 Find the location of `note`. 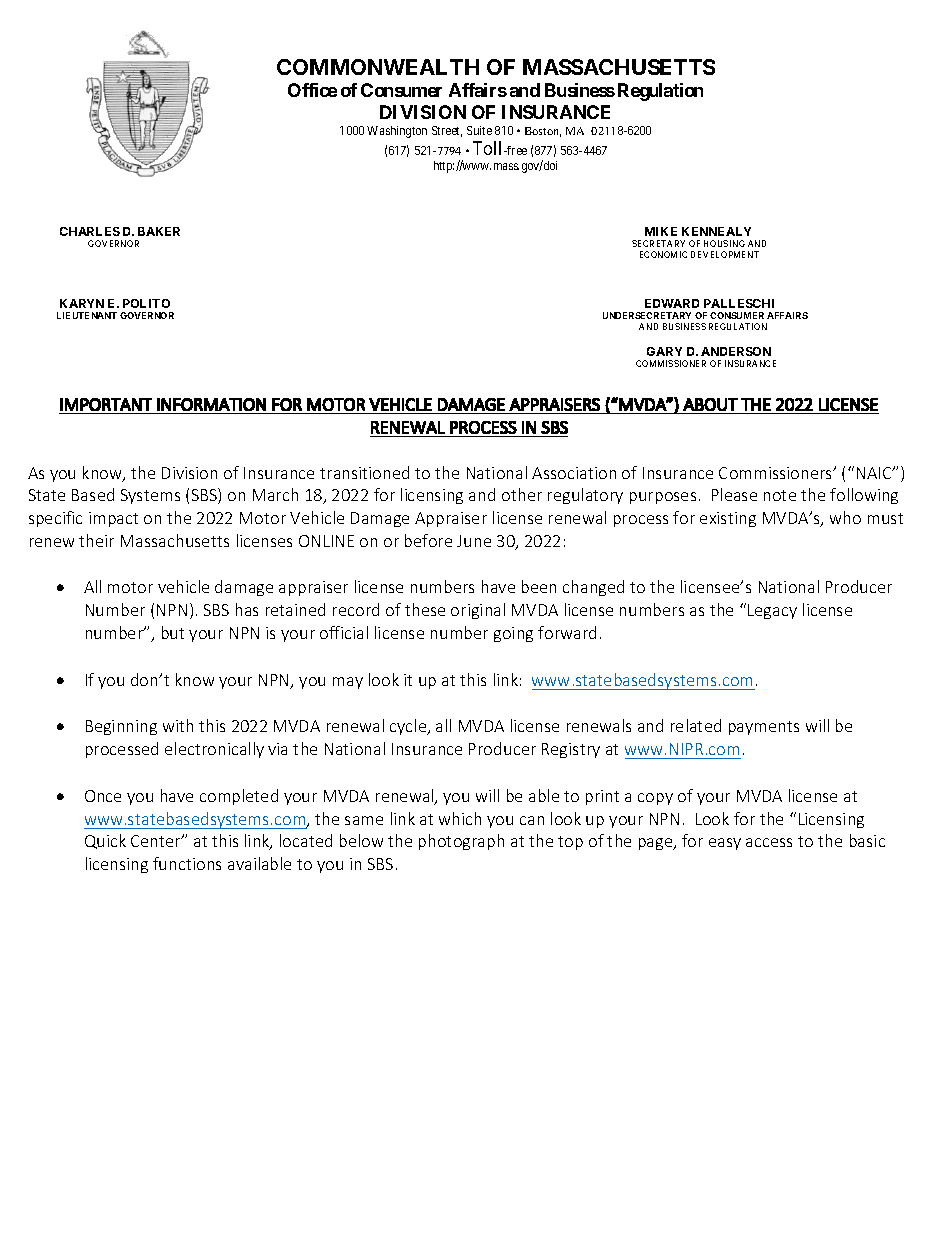

note is located at coordinates (780, 495).
